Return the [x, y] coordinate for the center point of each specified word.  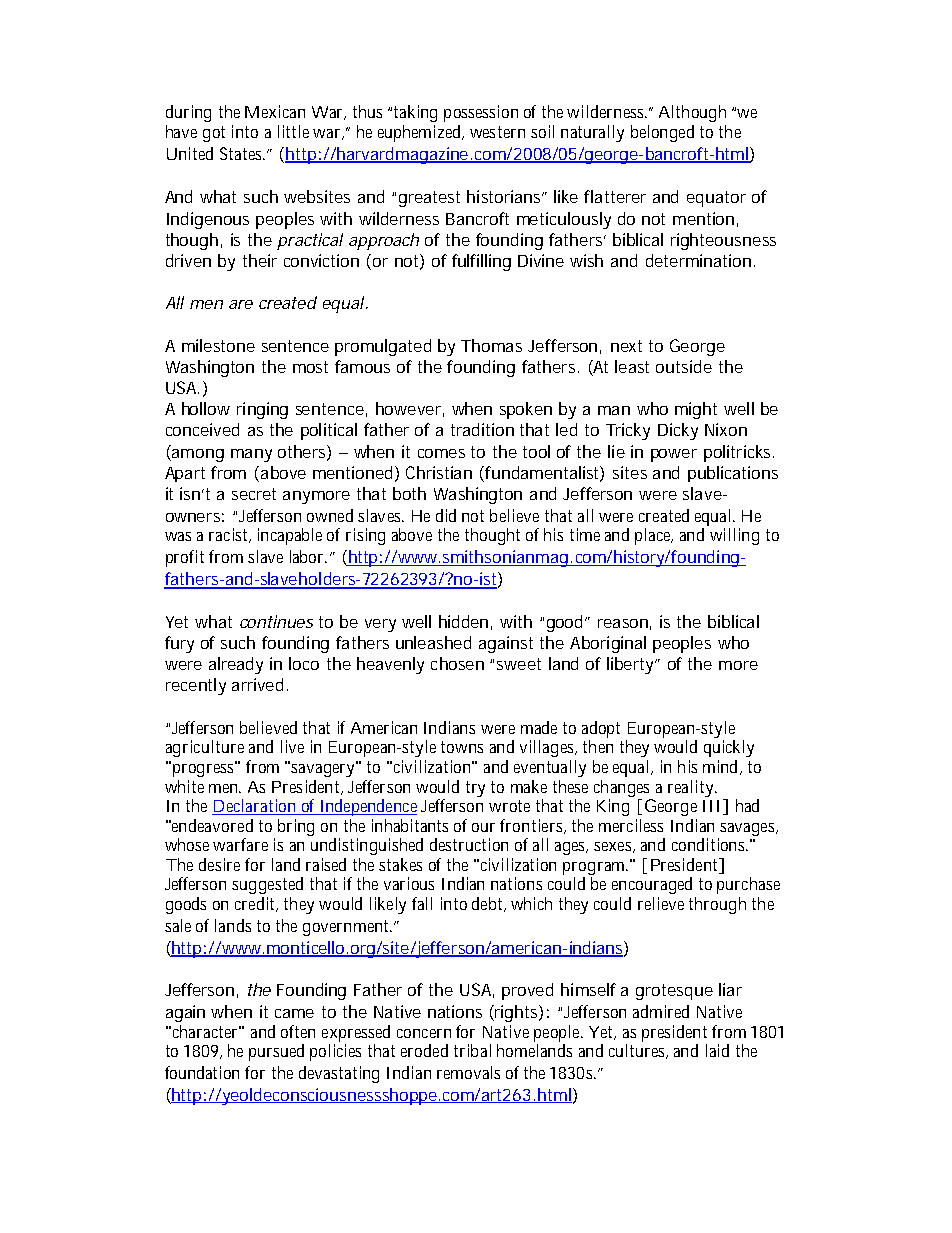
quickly [729, 748]
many [251, 455]
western [497, 132]
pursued [276, 1052]
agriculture [205, 748]
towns [462, 747]
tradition [482, 429]
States [242, 153]
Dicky [678, 431]
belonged [662, 133]
